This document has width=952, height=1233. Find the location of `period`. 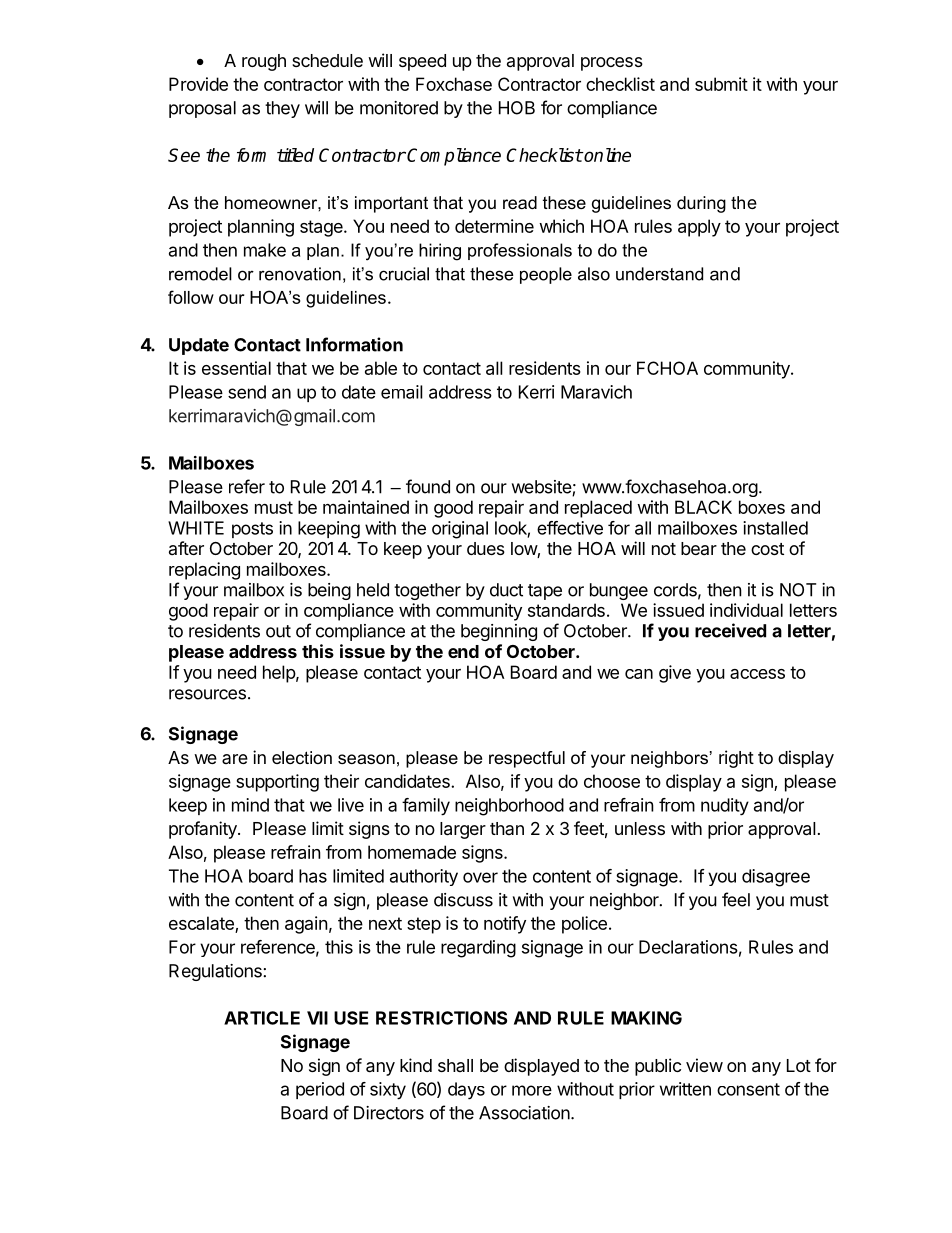

period is located at coordinates (320, 1090).
